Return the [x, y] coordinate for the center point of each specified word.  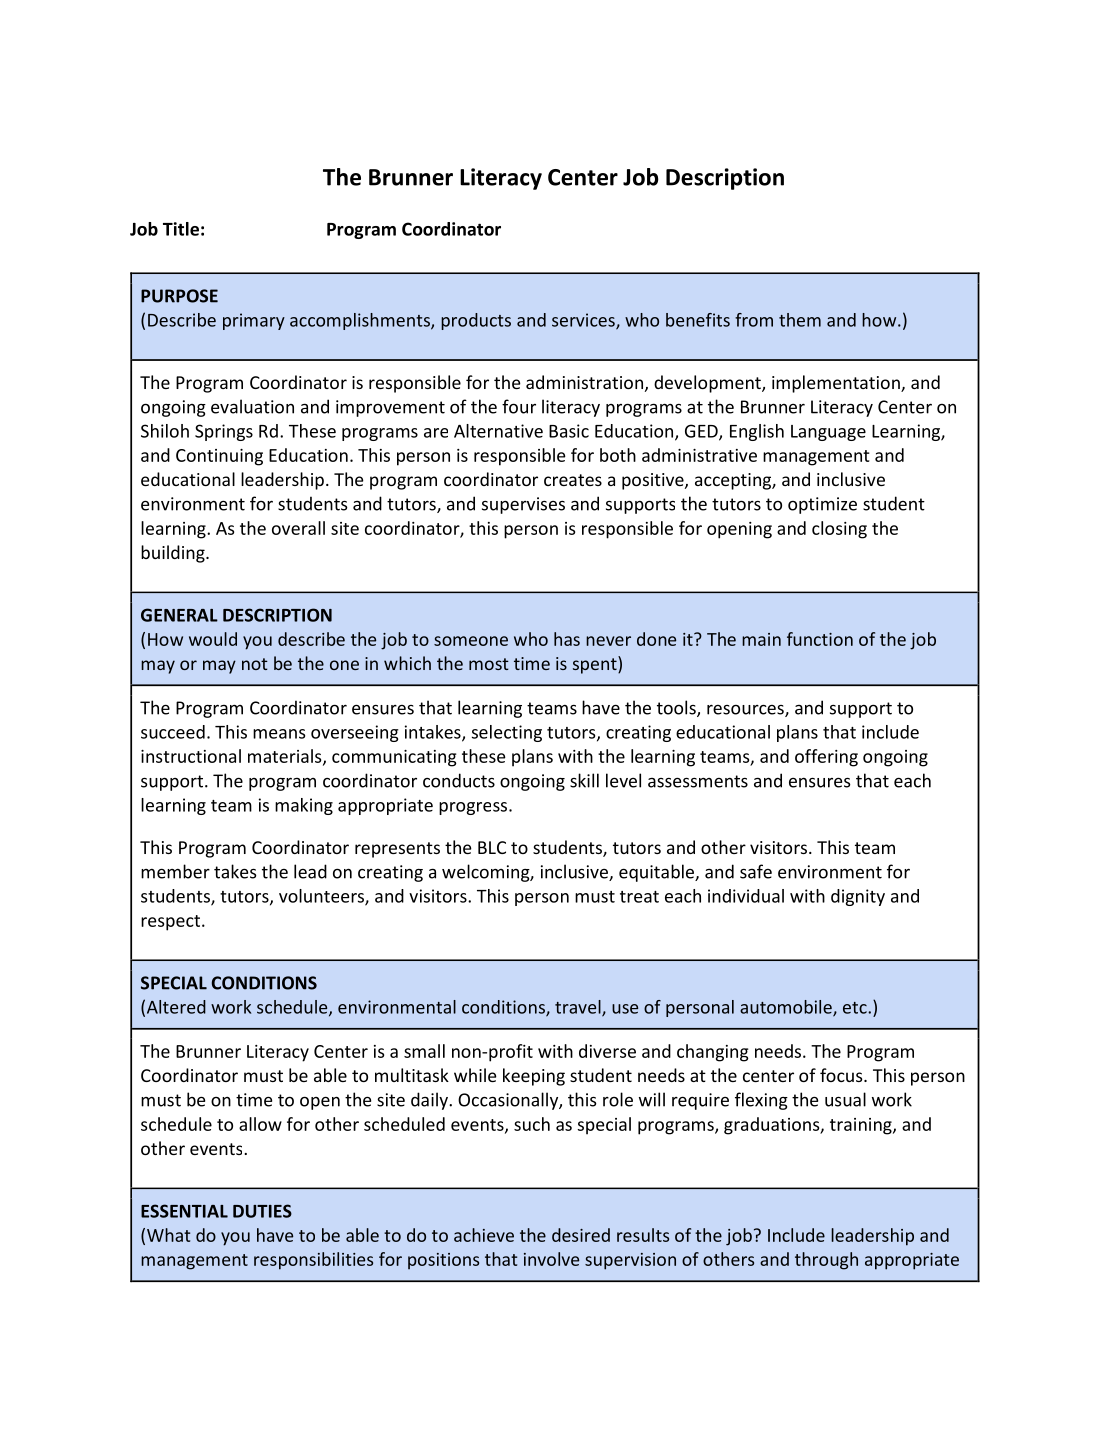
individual [746, 896]
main [761, 639]
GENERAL [179, 615]
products [476, 321]
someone [471, 641]
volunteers [322, 897]
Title [181, 229]
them [800, 320]
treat [639, 897]
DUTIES [262, 1211]
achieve [484, 1235]
